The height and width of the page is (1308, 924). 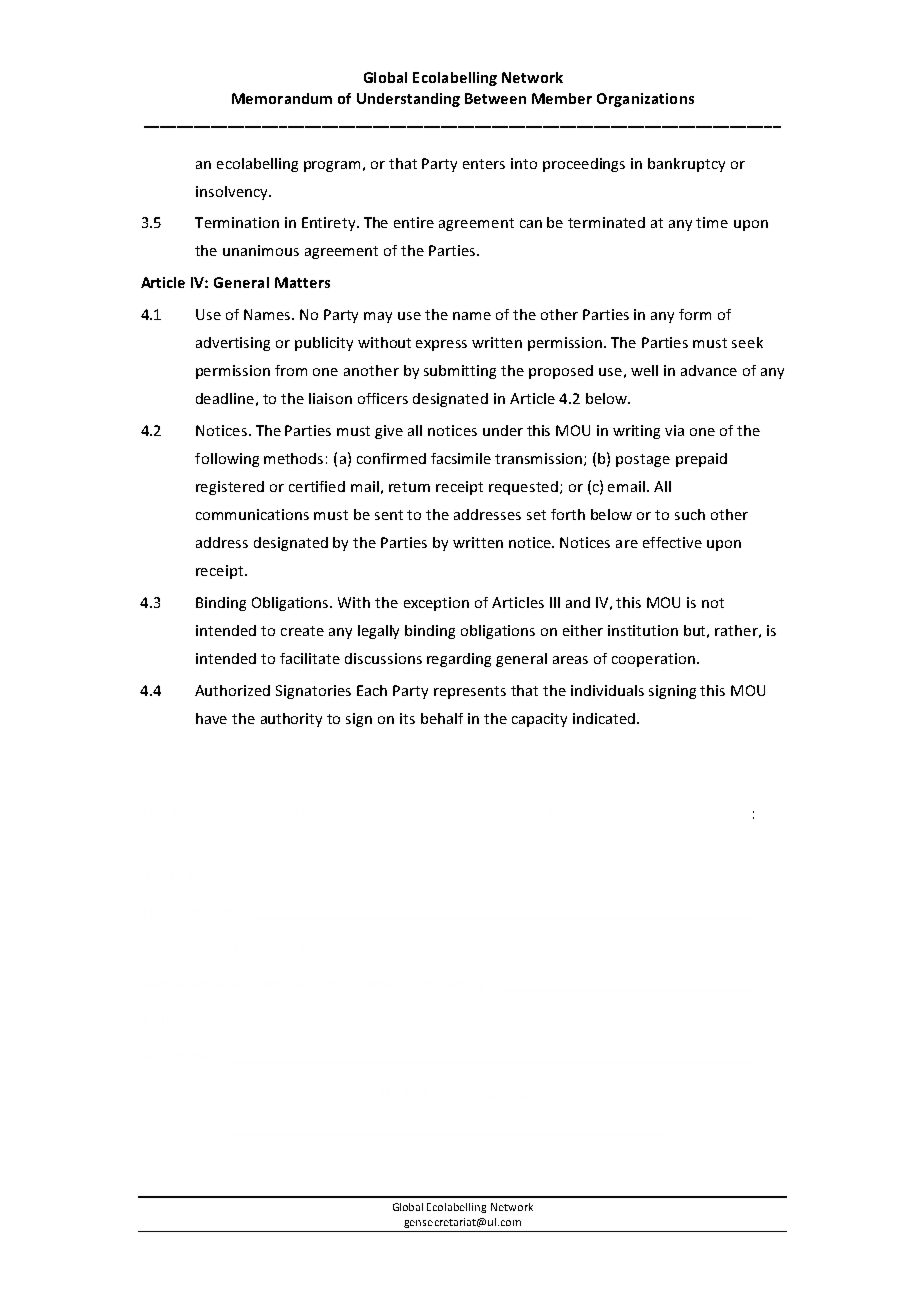 What do you see at coordinates (495, 98) in the page?
I see `Between` at bounding box center [495, 98].
